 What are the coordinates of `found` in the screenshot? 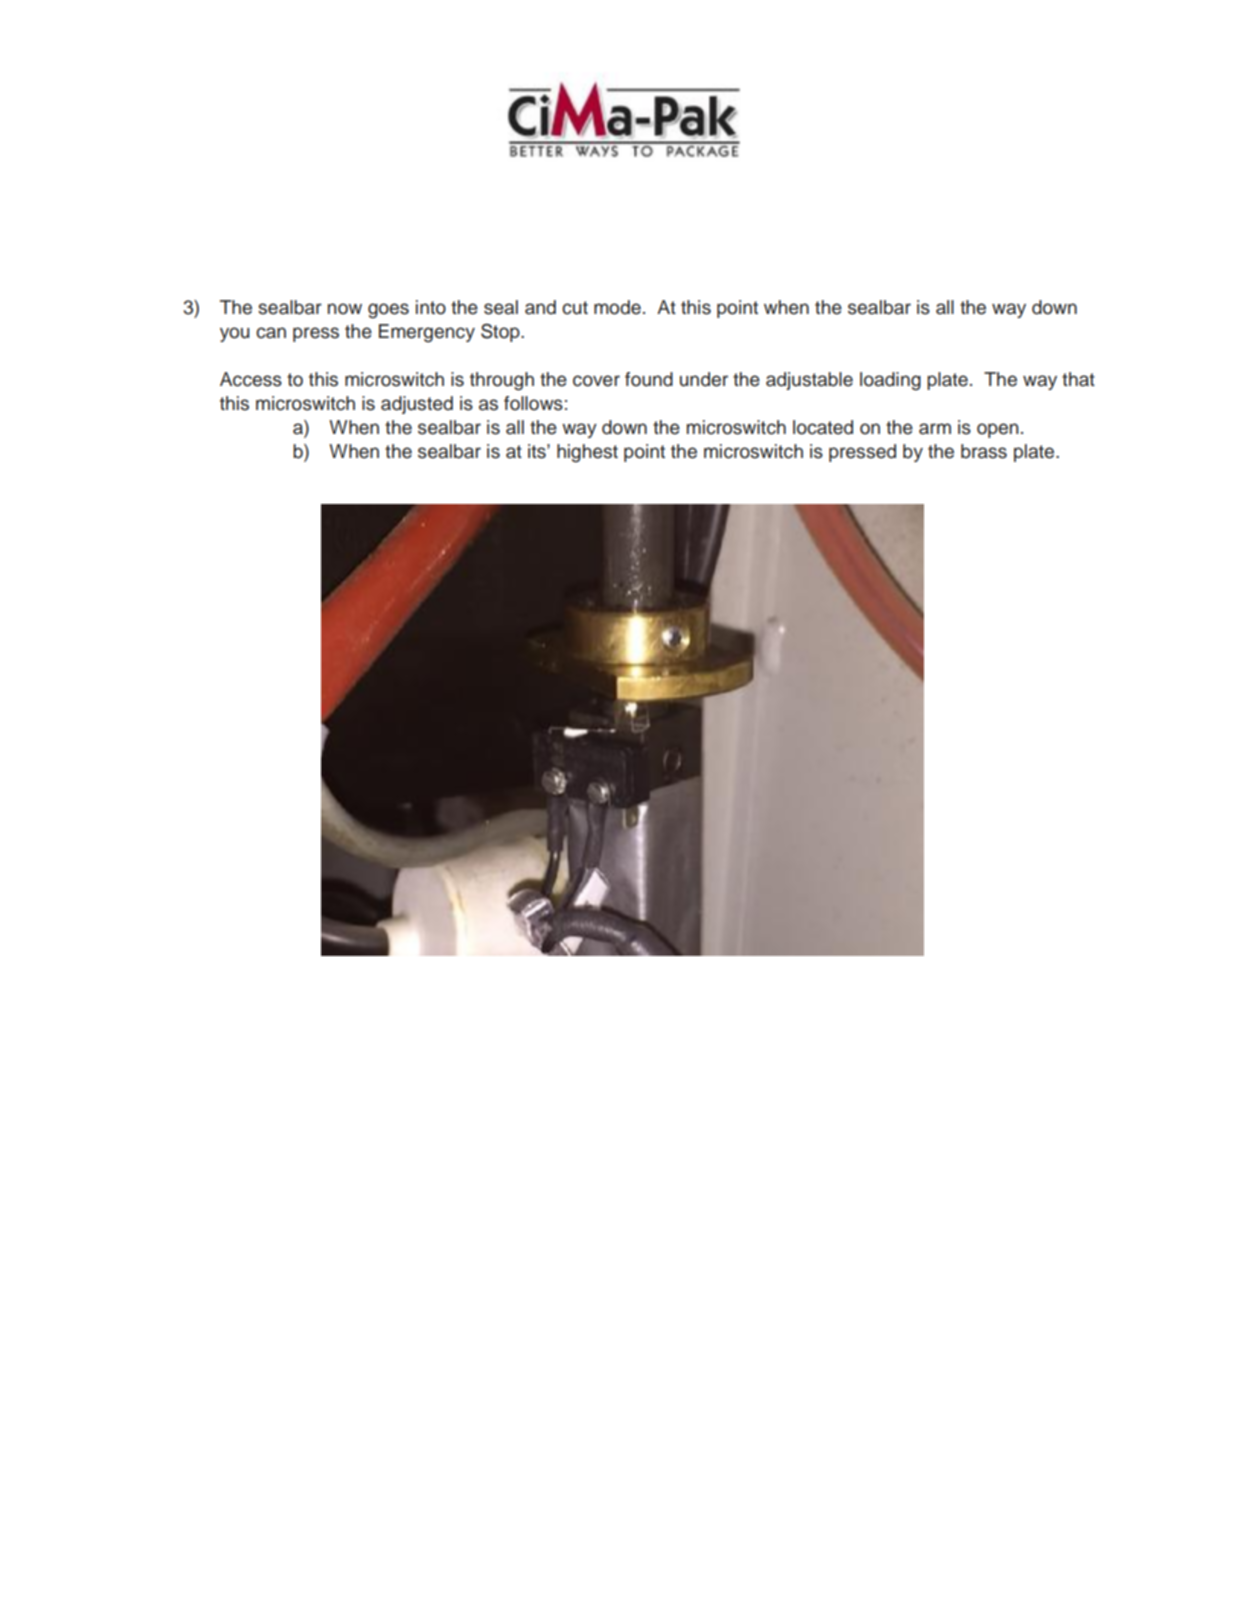 It's located at (649, 379).
